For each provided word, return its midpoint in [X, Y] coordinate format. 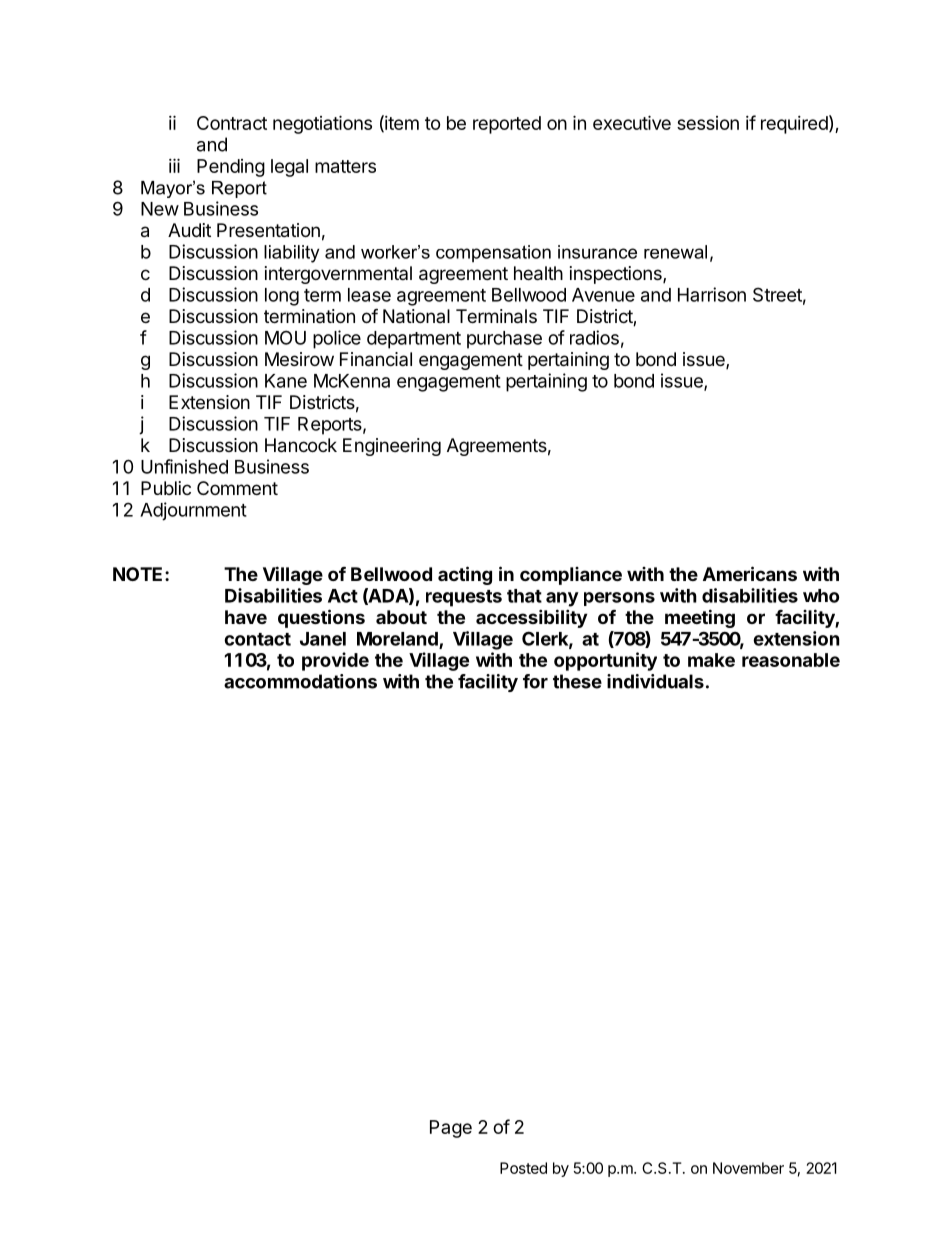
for [535, 681]
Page [451, 1129]
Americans [750, 573]
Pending [231, 168]
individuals [655, 681]
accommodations [300, 681]
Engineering [392, 447]
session [708, 123]
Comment [237, 488]
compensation [493, 254]
